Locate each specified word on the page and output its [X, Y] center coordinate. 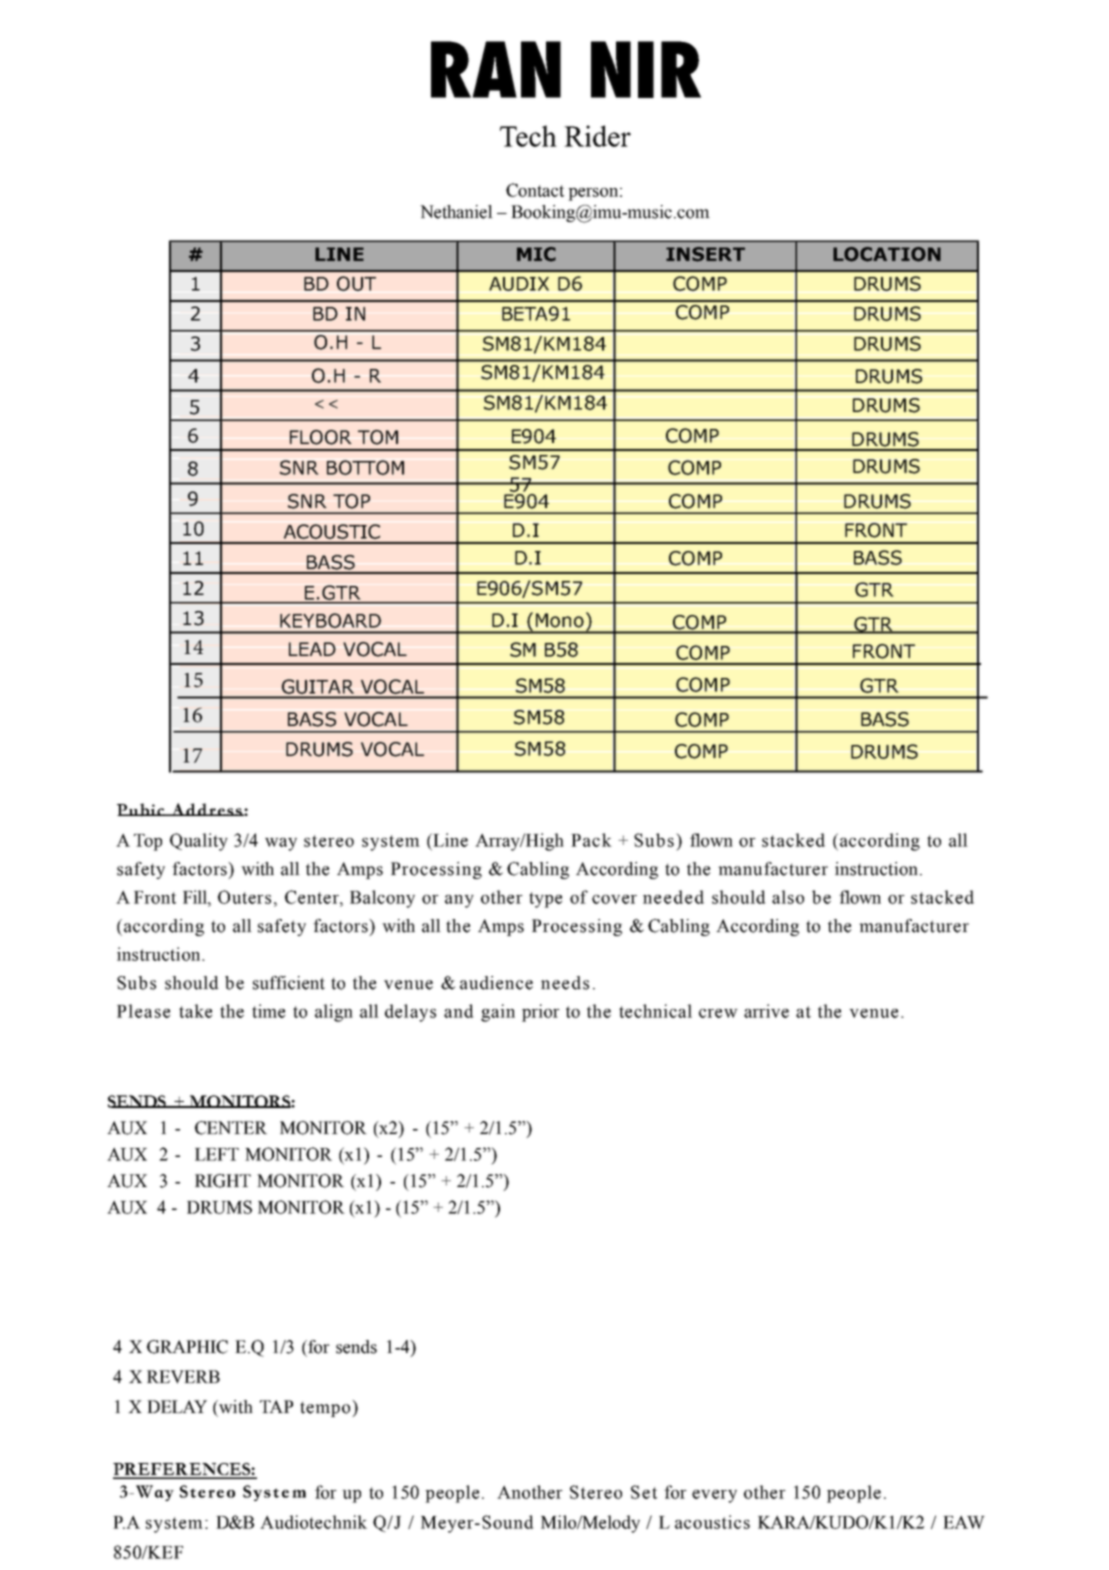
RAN [496, 69]
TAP [276, 1406]
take [195, 1011]
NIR [646, 69]
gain [498, 1013]
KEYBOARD [330, 620]
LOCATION [887, 254]
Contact [535, 190]
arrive [766, 1011]
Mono [560, 620]
